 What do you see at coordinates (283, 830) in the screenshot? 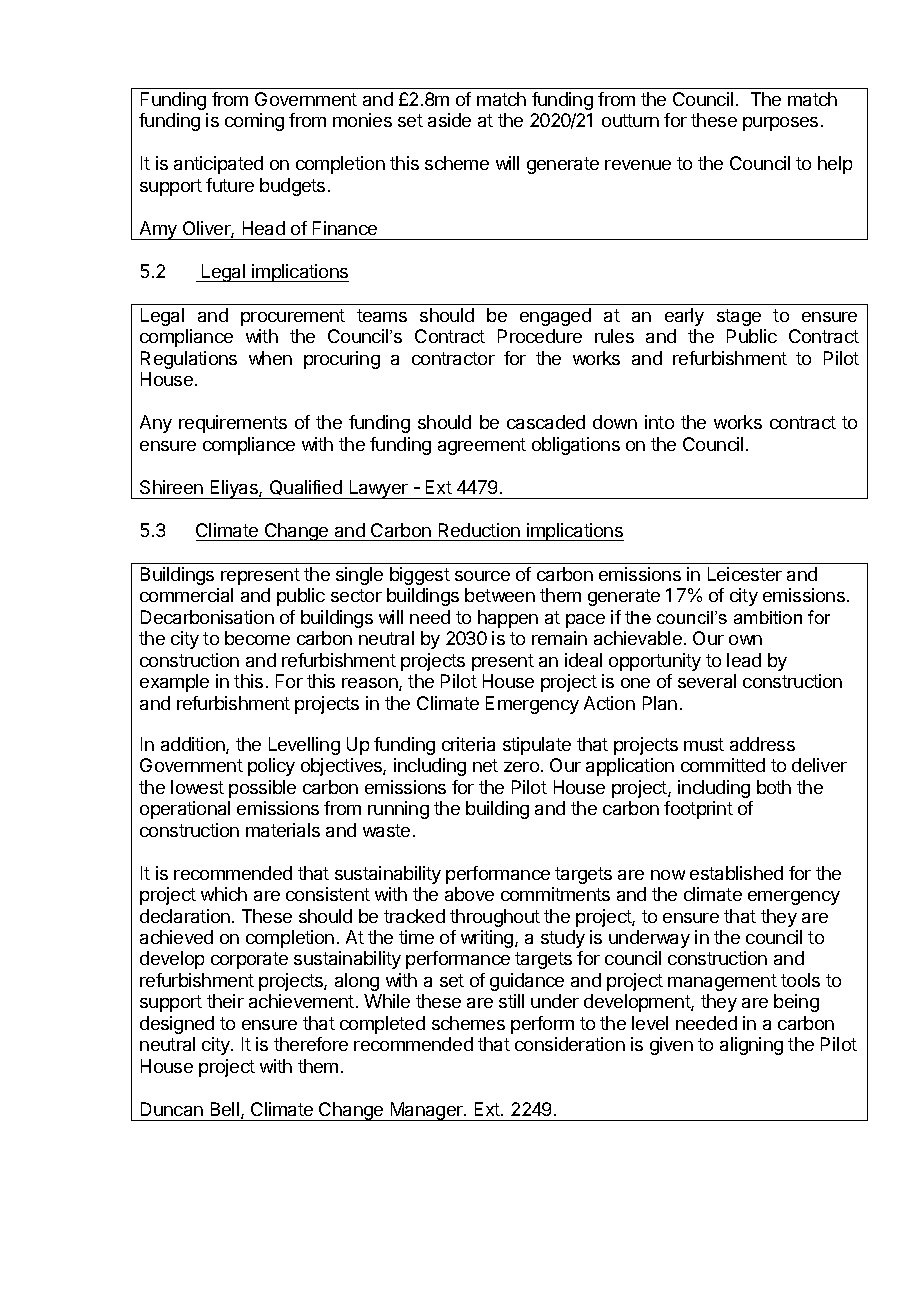
I see `materials` at bounding box center [283, 830].
